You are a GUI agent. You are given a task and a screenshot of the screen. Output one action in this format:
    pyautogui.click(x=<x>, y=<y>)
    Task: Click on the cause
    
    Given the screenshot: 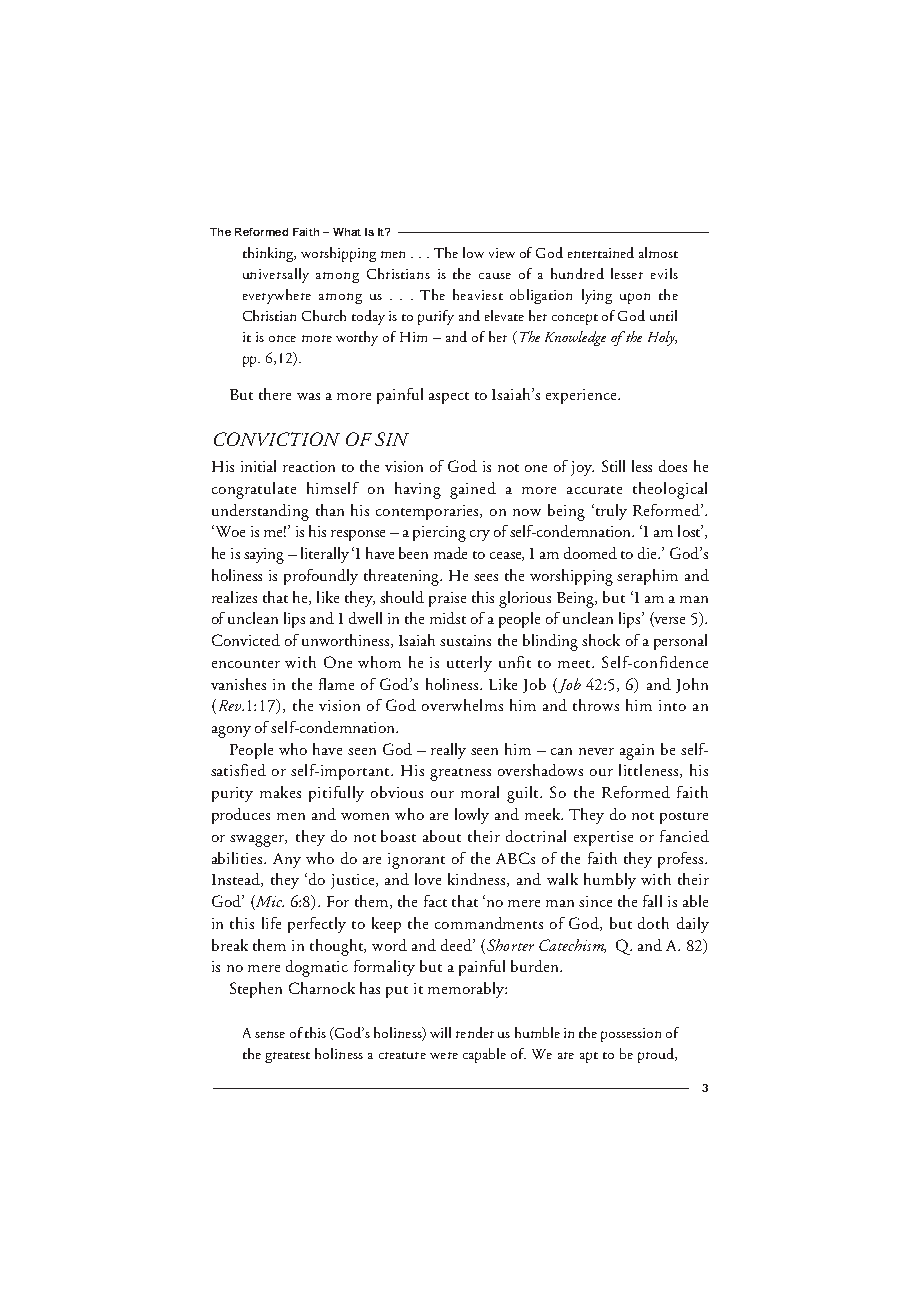 What is the action you would take?
    pyautogui.click(x=495, y=276)
